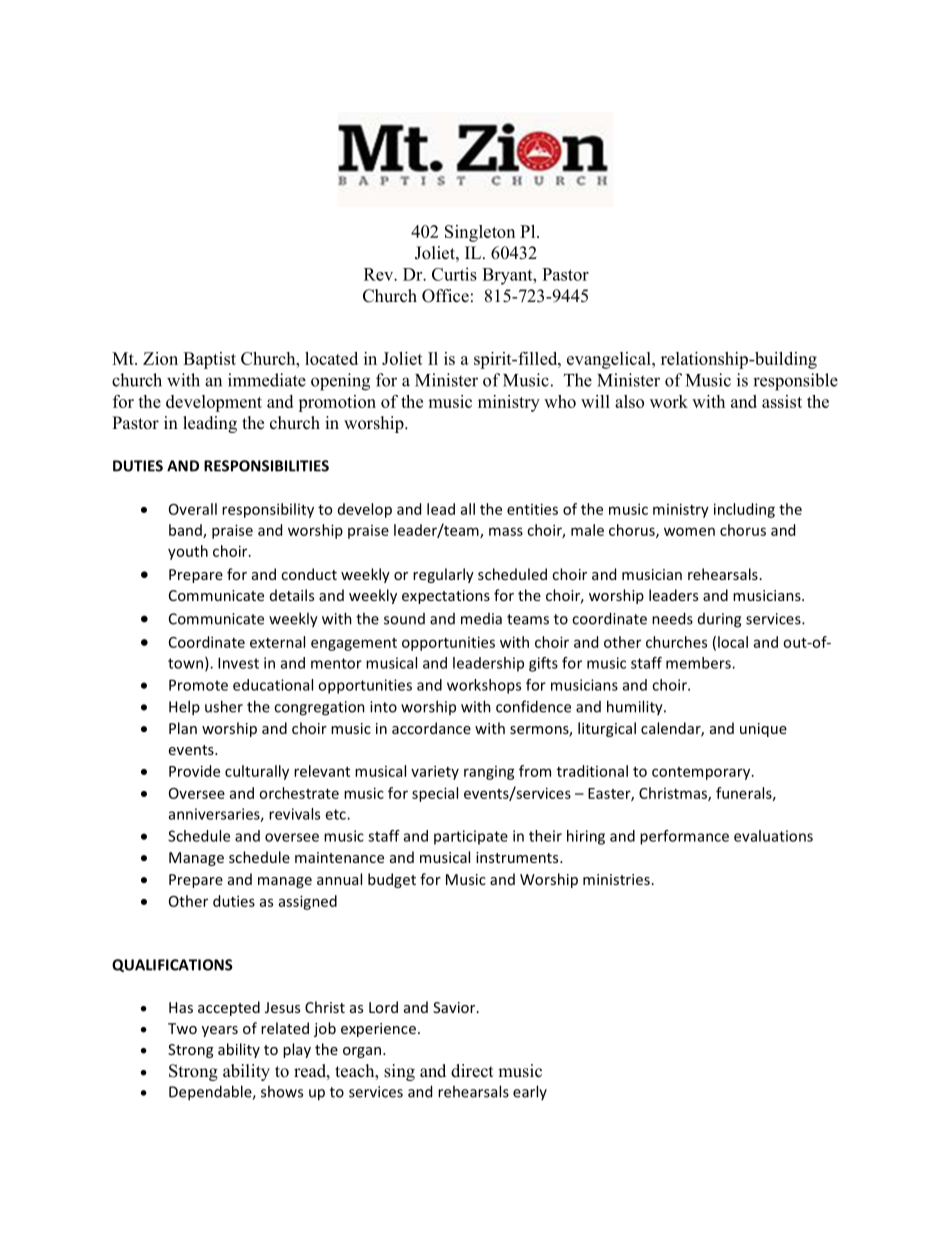  What do you see at coordinates (282, 1091) in the image?
I see `shows` at bounding box center [282, 1091].
